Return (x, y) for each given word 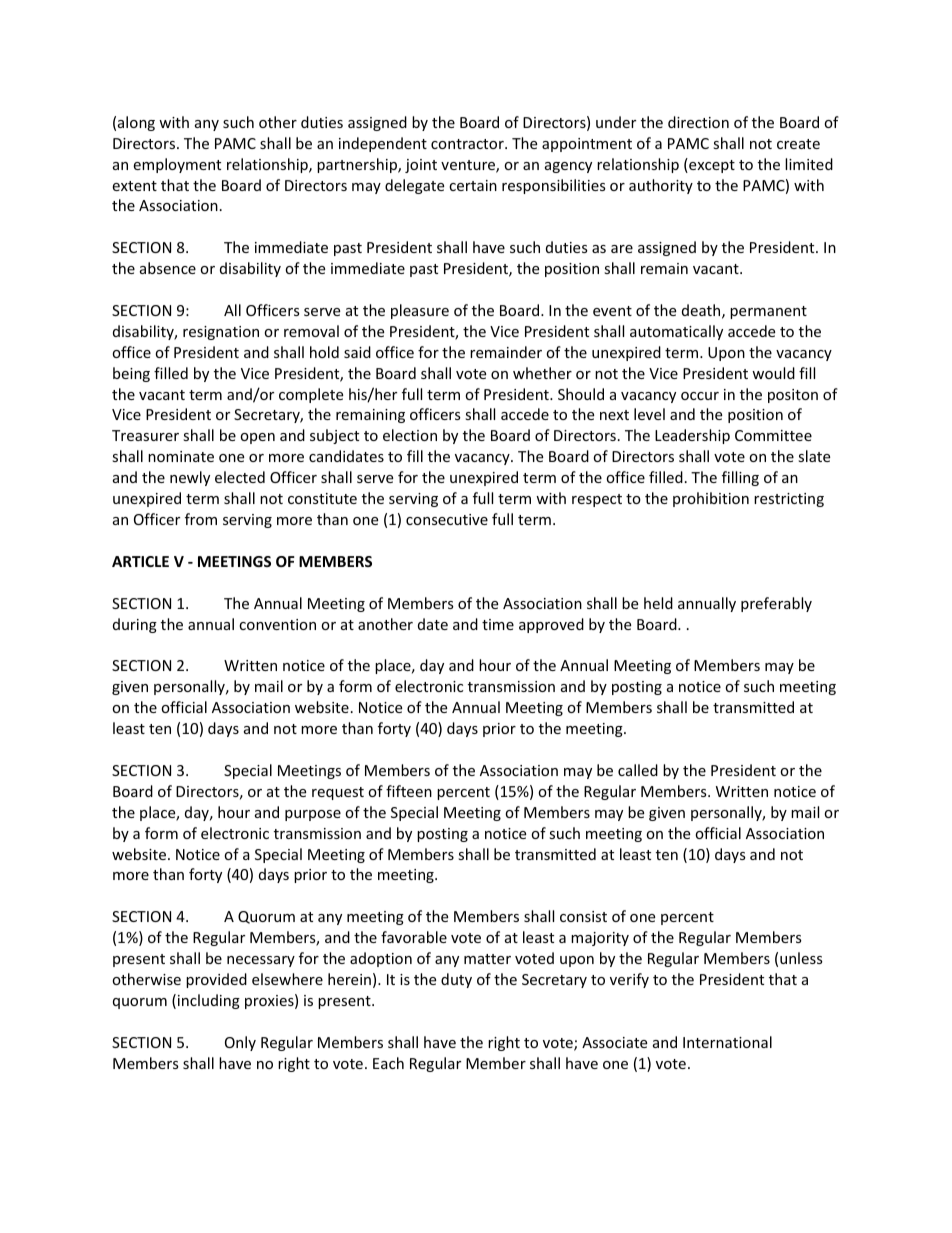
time (498, 624)
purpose (313, 815)
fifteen (409, 791)
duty (456, 980)
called (638, 770)
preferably (776, 604)
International (727, 1042)
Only (240, 1043)
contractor (468, 144)
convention (277, 624)
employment (177, 165)
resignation (221, 333)
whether (542, 373)
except (711, 165)
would (773, 373)
